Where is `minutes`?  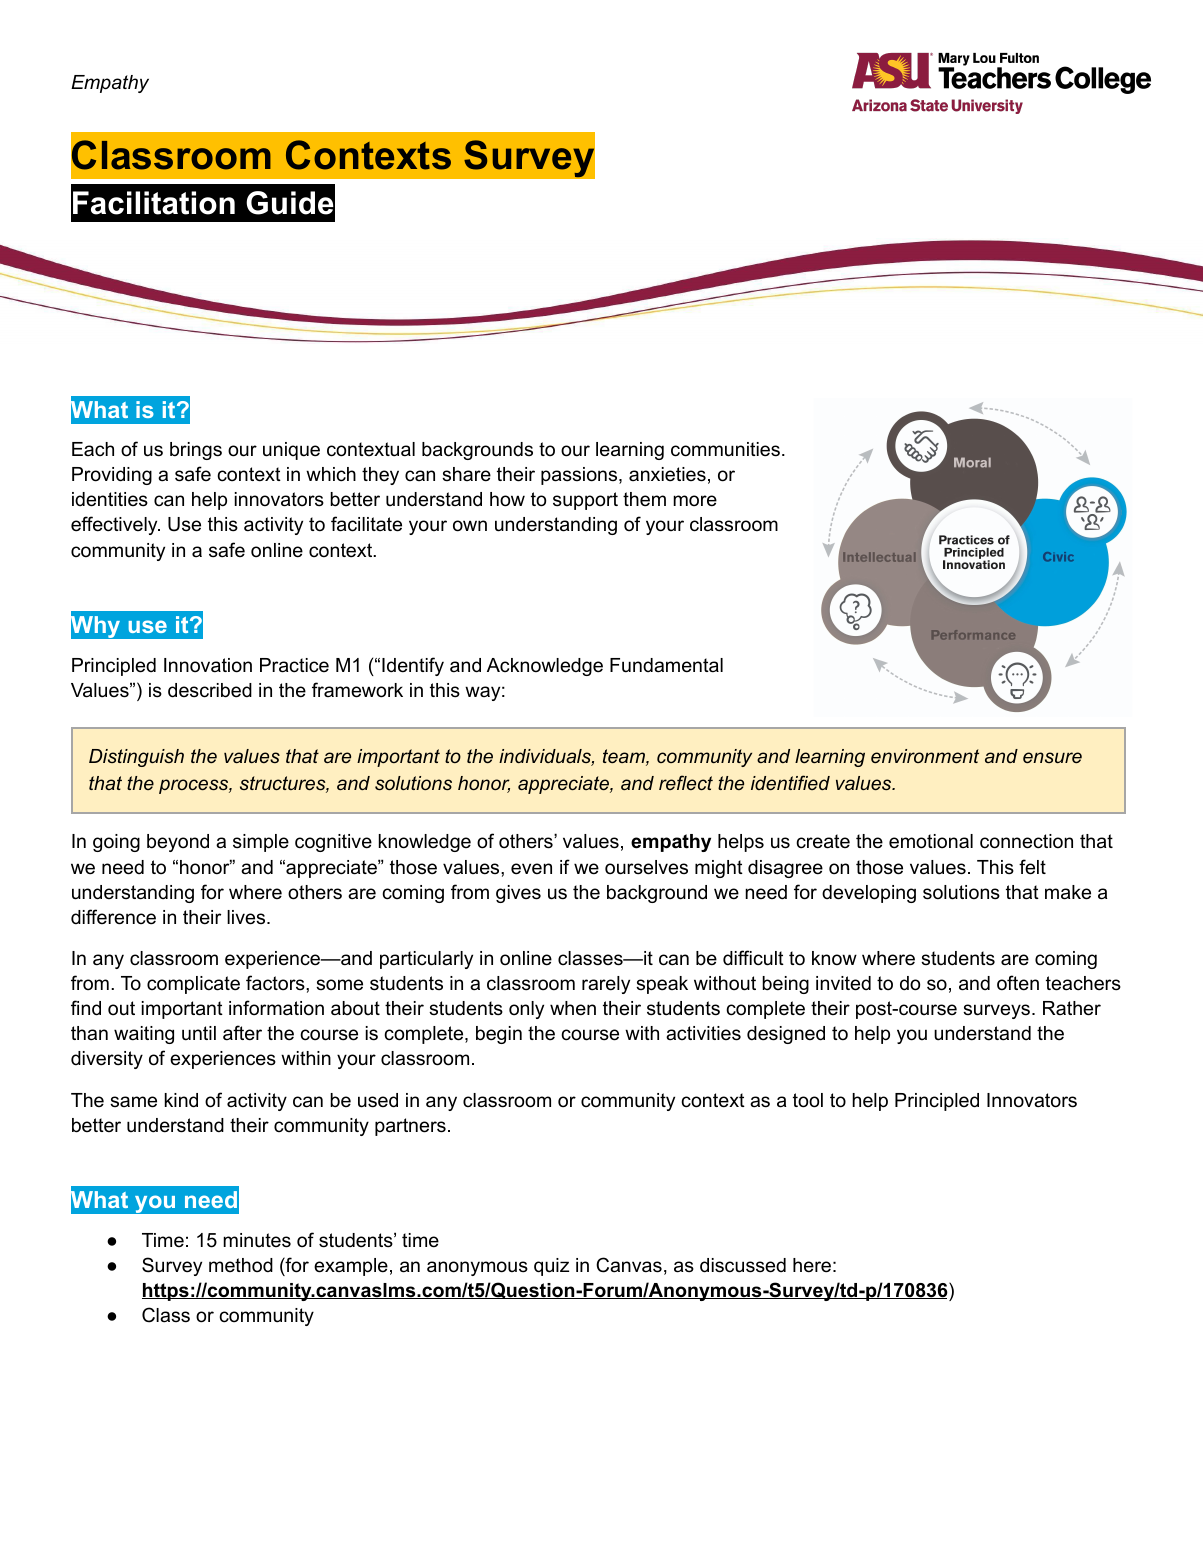 minutes is located at coordinates (257, 1240).
